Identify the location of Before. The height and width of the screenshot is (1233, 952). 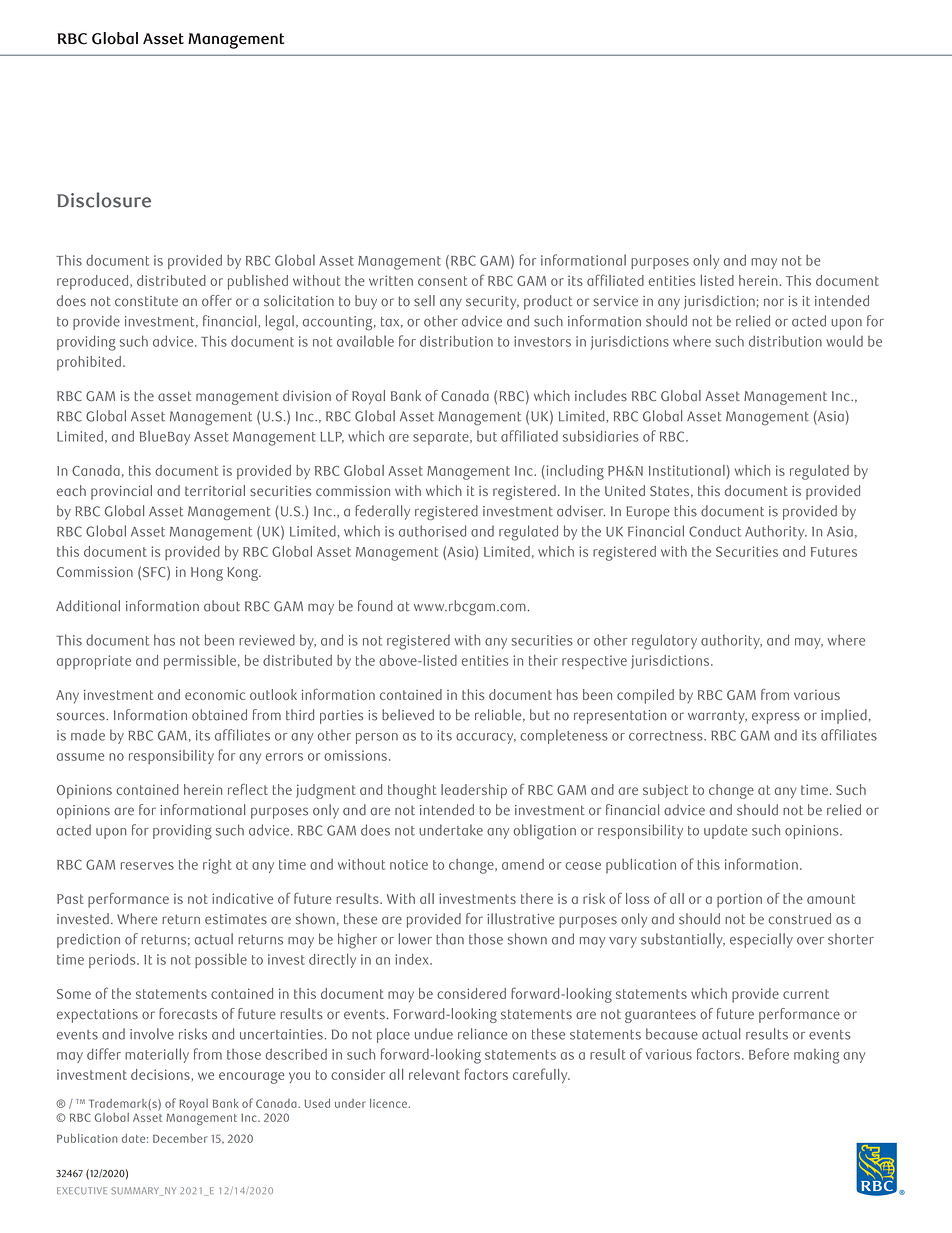
(769, 1054).
